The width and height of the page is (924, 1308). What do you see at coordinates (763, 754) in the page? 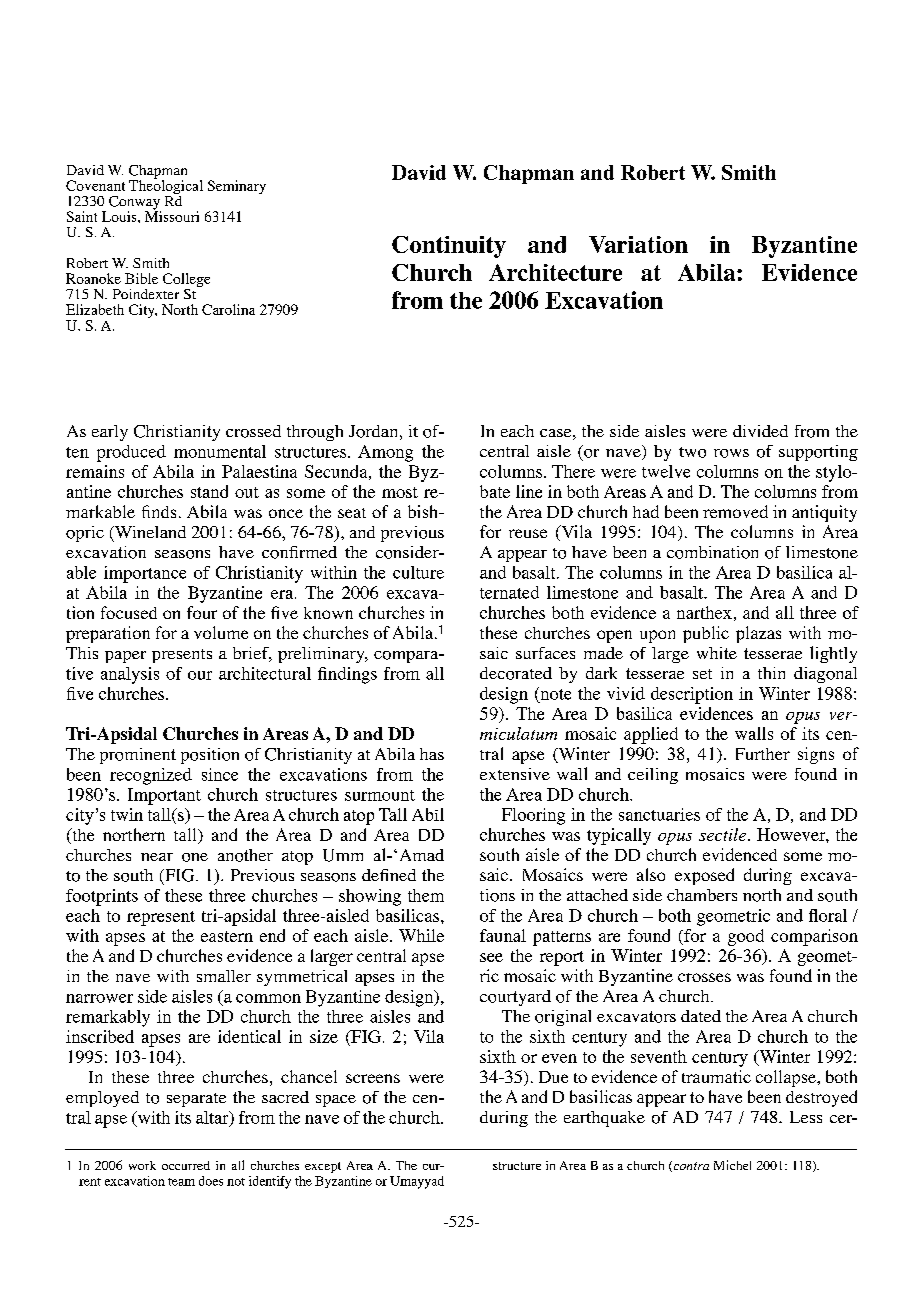
I see `Further` at bounding box center [763, 754].
